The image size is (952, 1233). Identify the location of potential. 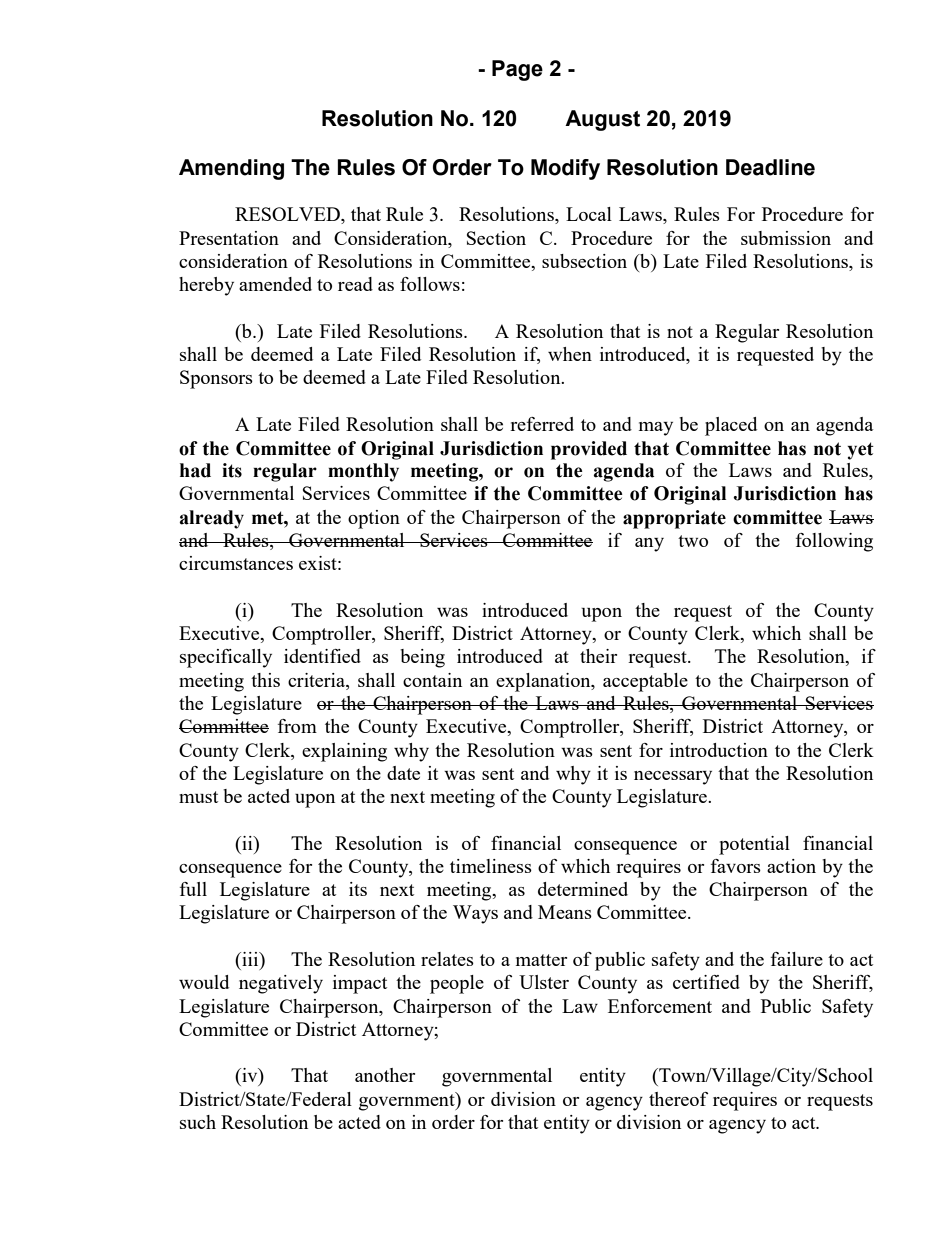
(754, 845).
